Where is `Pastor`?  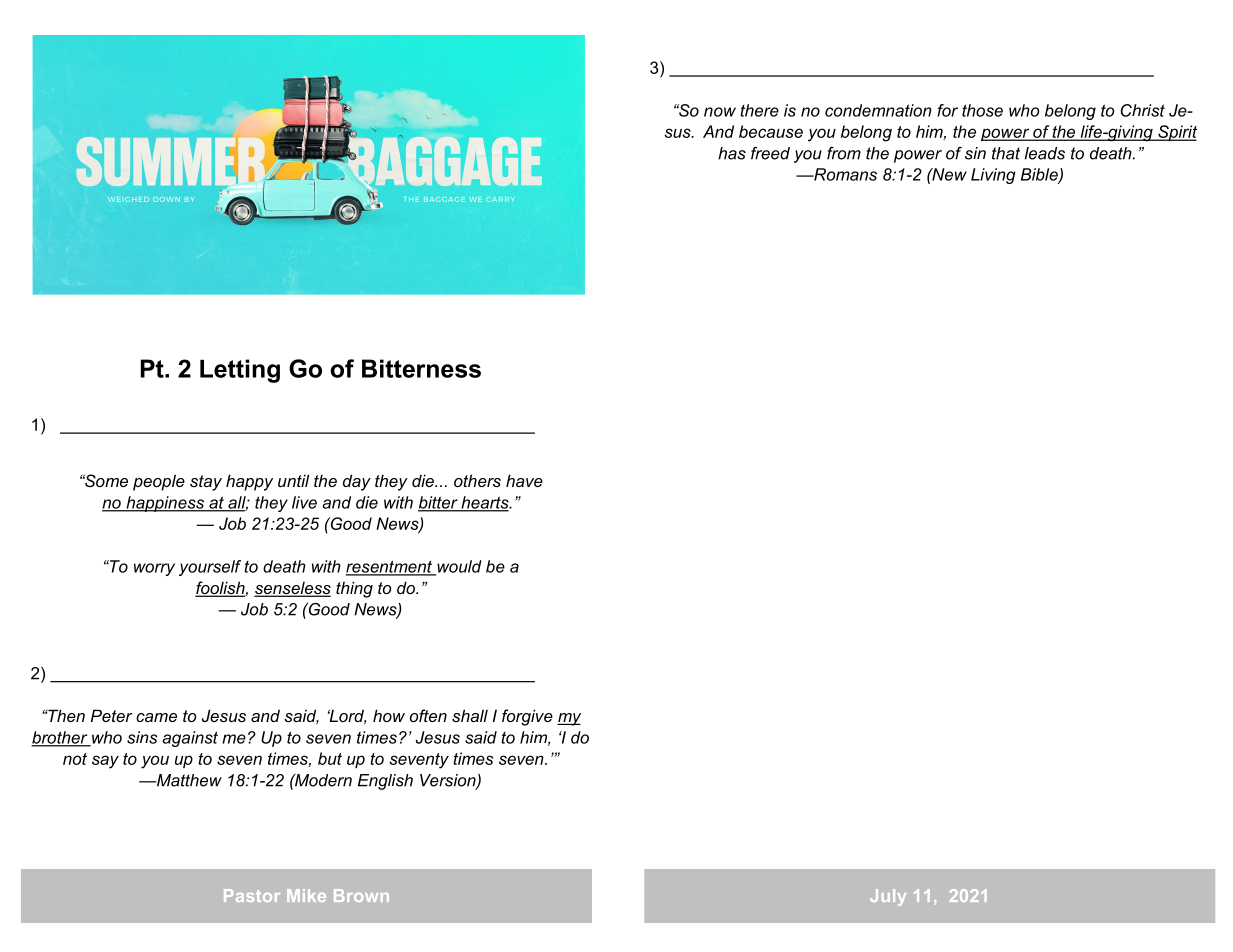 Pastor is located at coordinates (252, 895).
